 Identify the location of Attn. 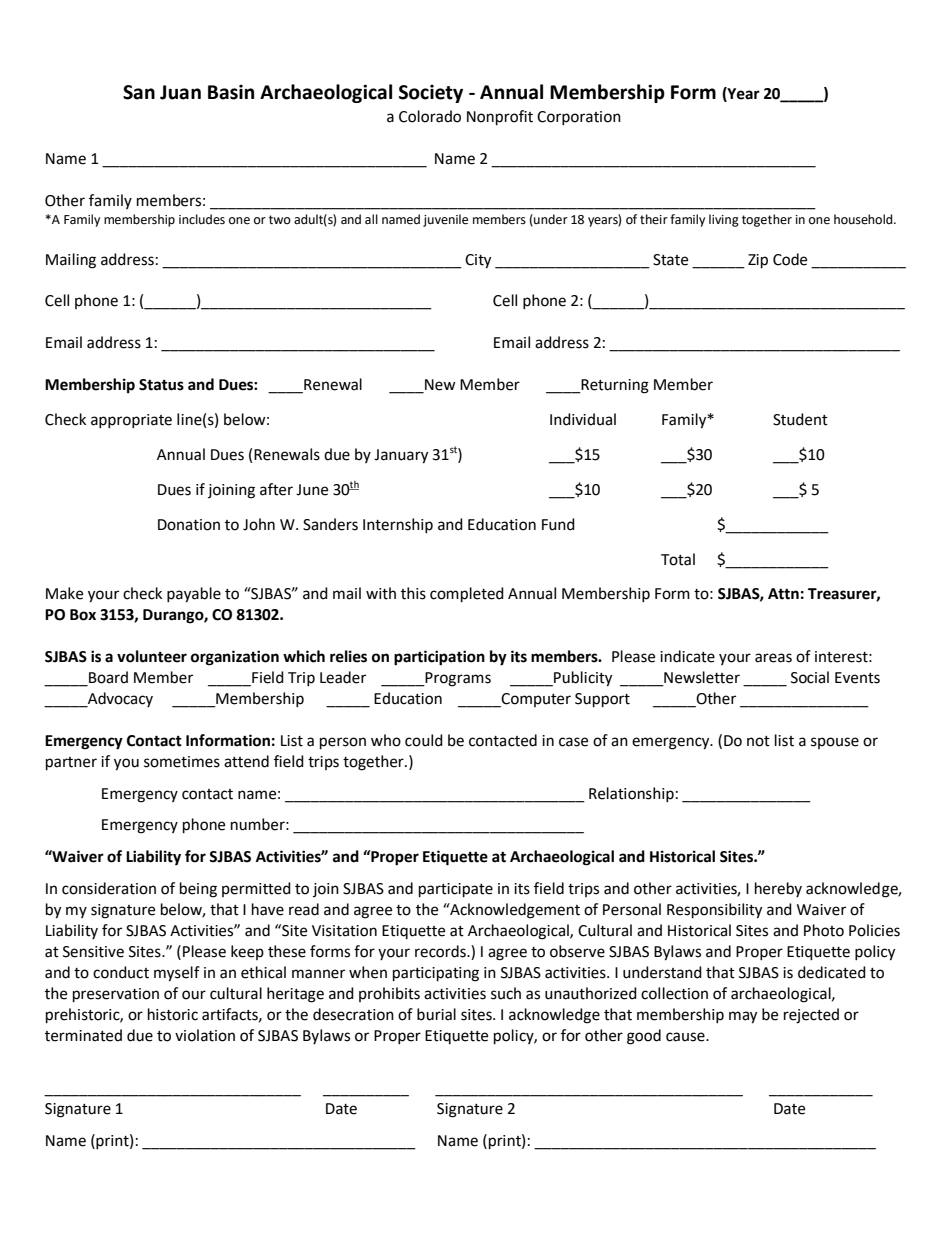
(783, 594).
